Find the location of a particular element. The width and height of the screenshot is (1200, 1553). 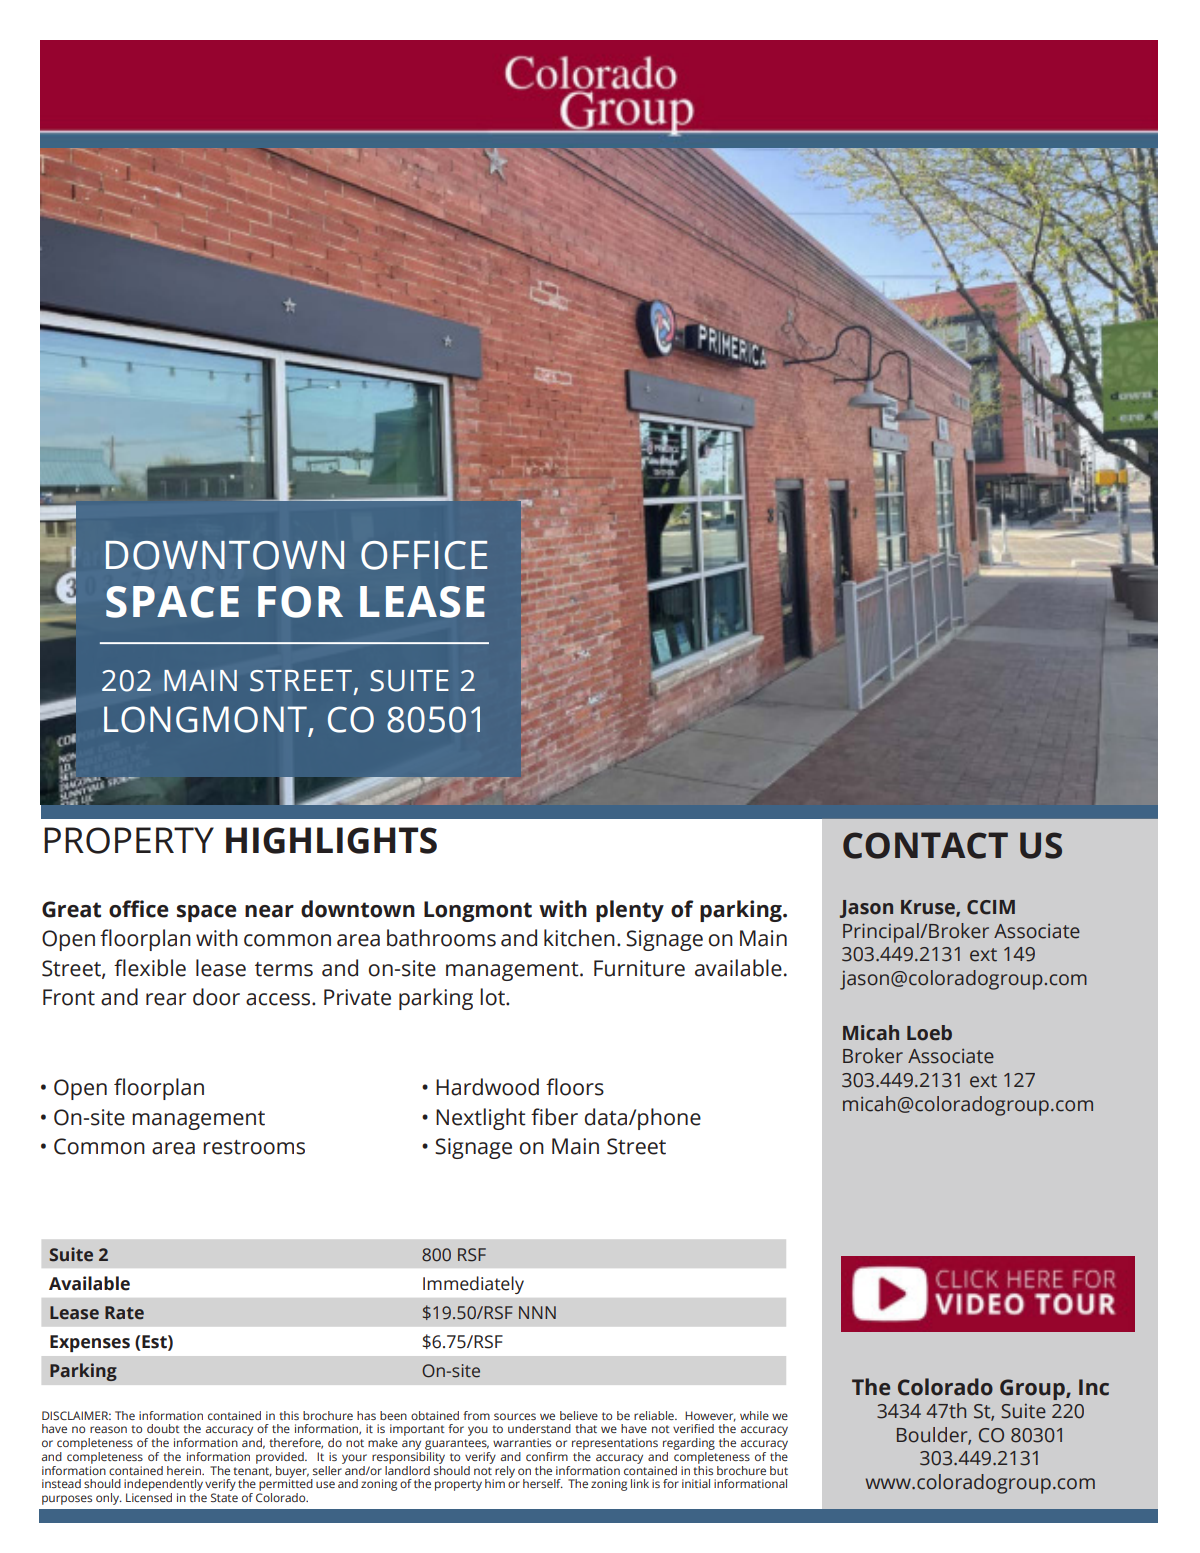

HIGHLIGHTS is located at coordinates (331, 840).
